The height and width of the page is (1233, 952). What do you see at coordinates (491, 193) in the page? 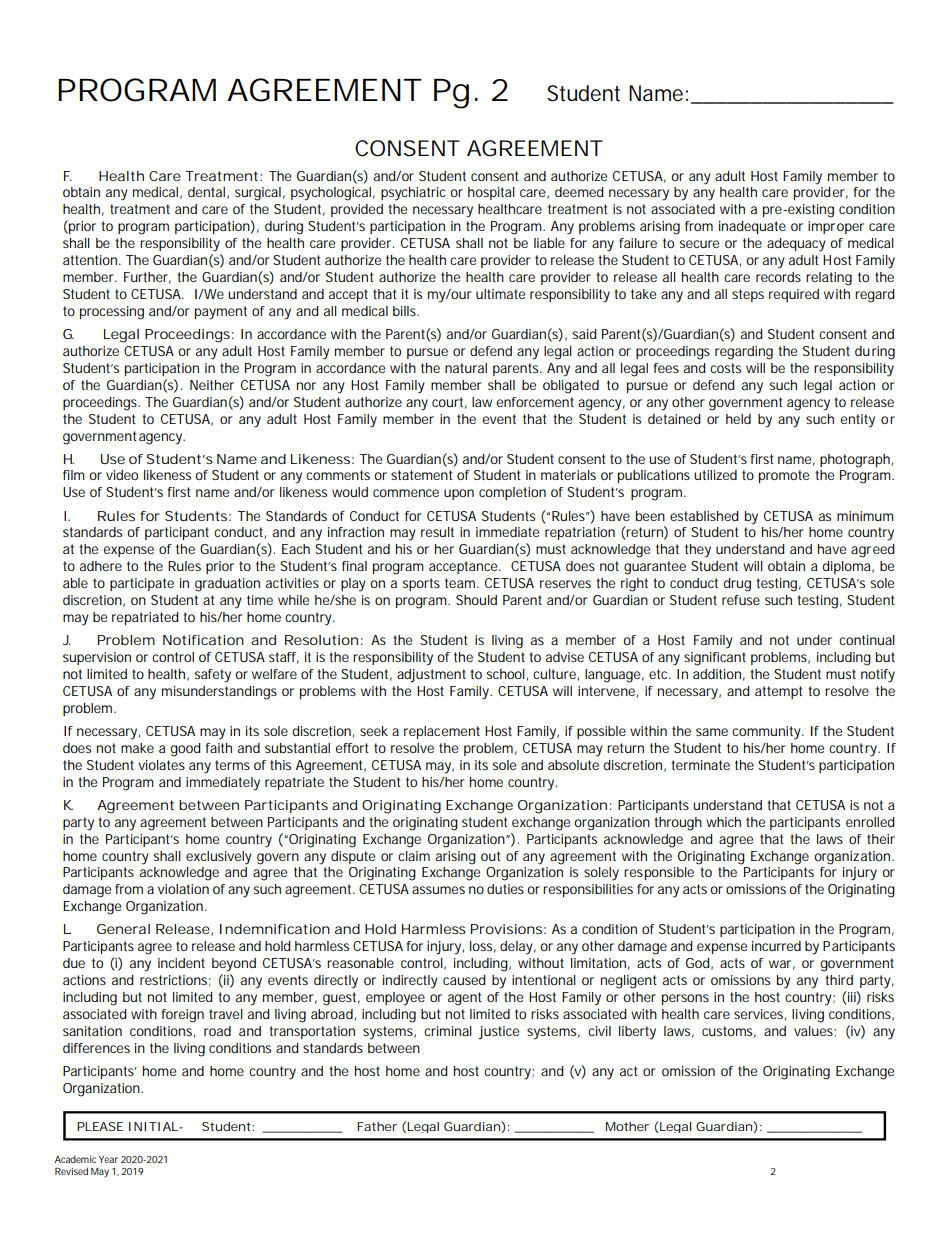
I see `hospital` at bounding box center [491, 193].
